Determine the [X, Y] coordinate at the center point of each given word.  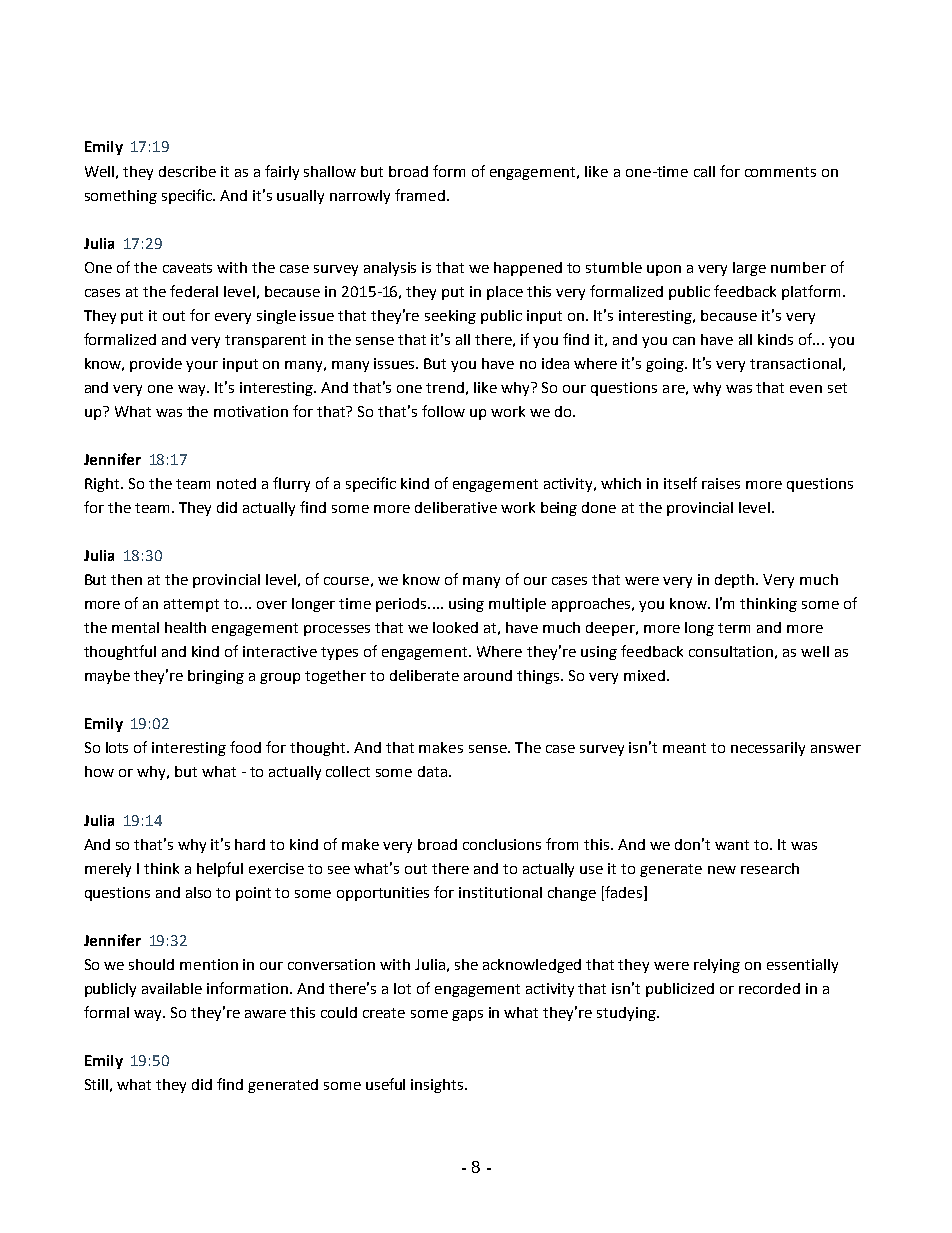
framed [420, 195]
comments [780, 172]
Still [96, 1084]
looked [455, 627]
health [185, 627]
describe [187, 171]
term [734, 628]
